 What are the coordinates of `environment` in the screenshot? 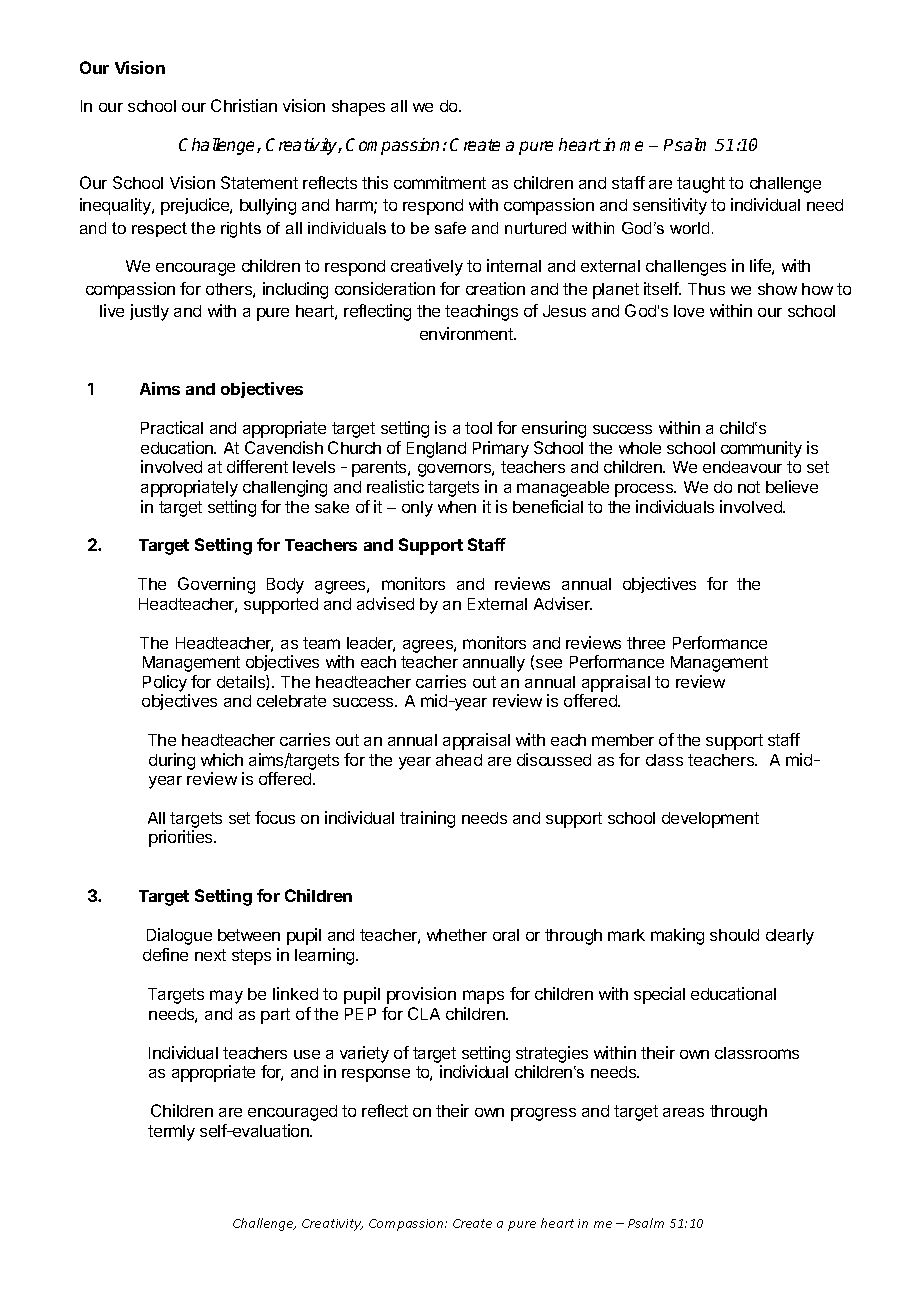 It's located at (467, 333).
